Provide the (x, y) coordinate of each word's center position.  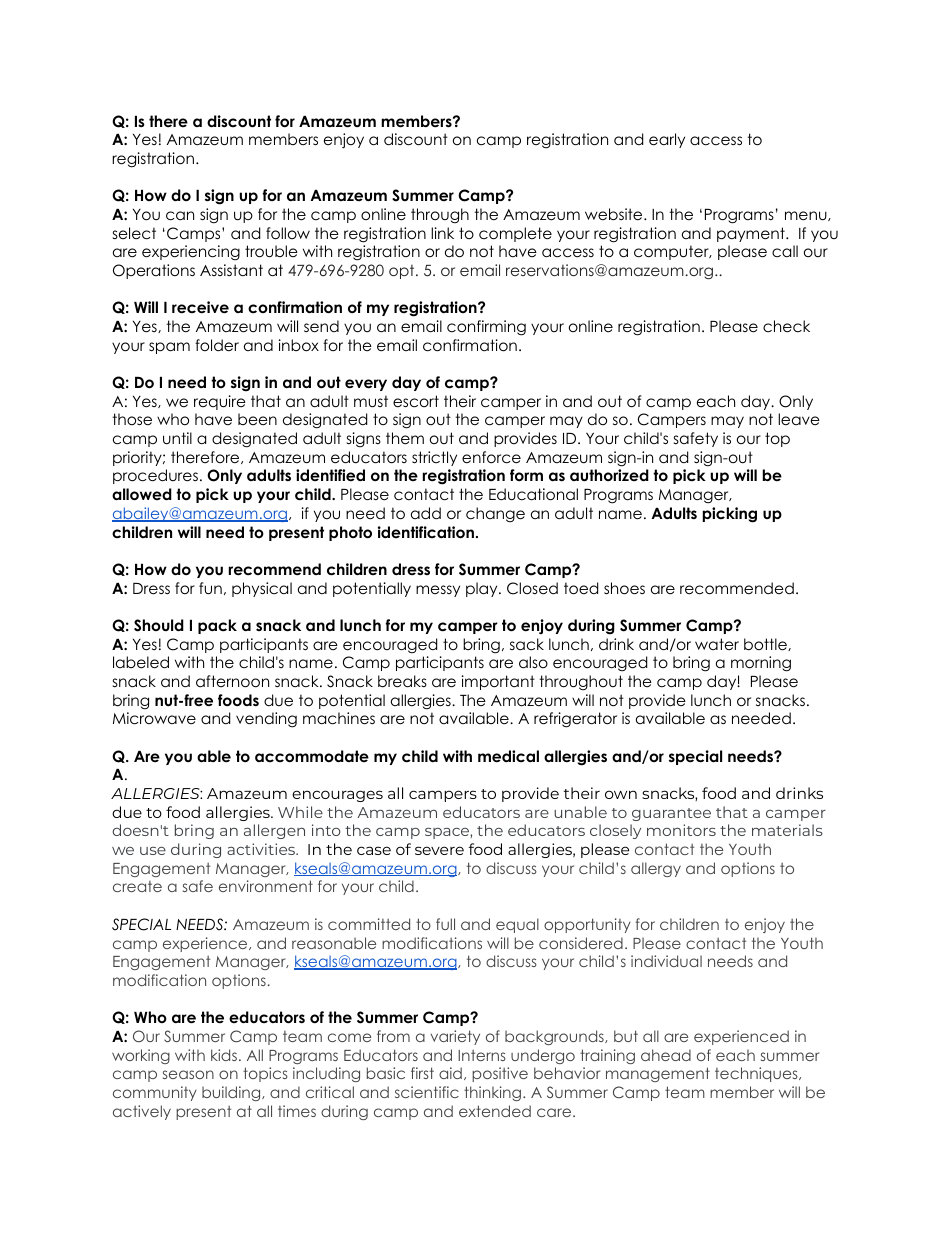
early (667, 140)
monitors (681, 830)
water (717, 644)
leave (799, 419)
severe (439, 850)
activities (262, 849)
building (232, 1093)
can (180, 216)
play (483, 589)
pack (217, 626)
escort (416, 401)
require (220, 402)
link (442, 233)
